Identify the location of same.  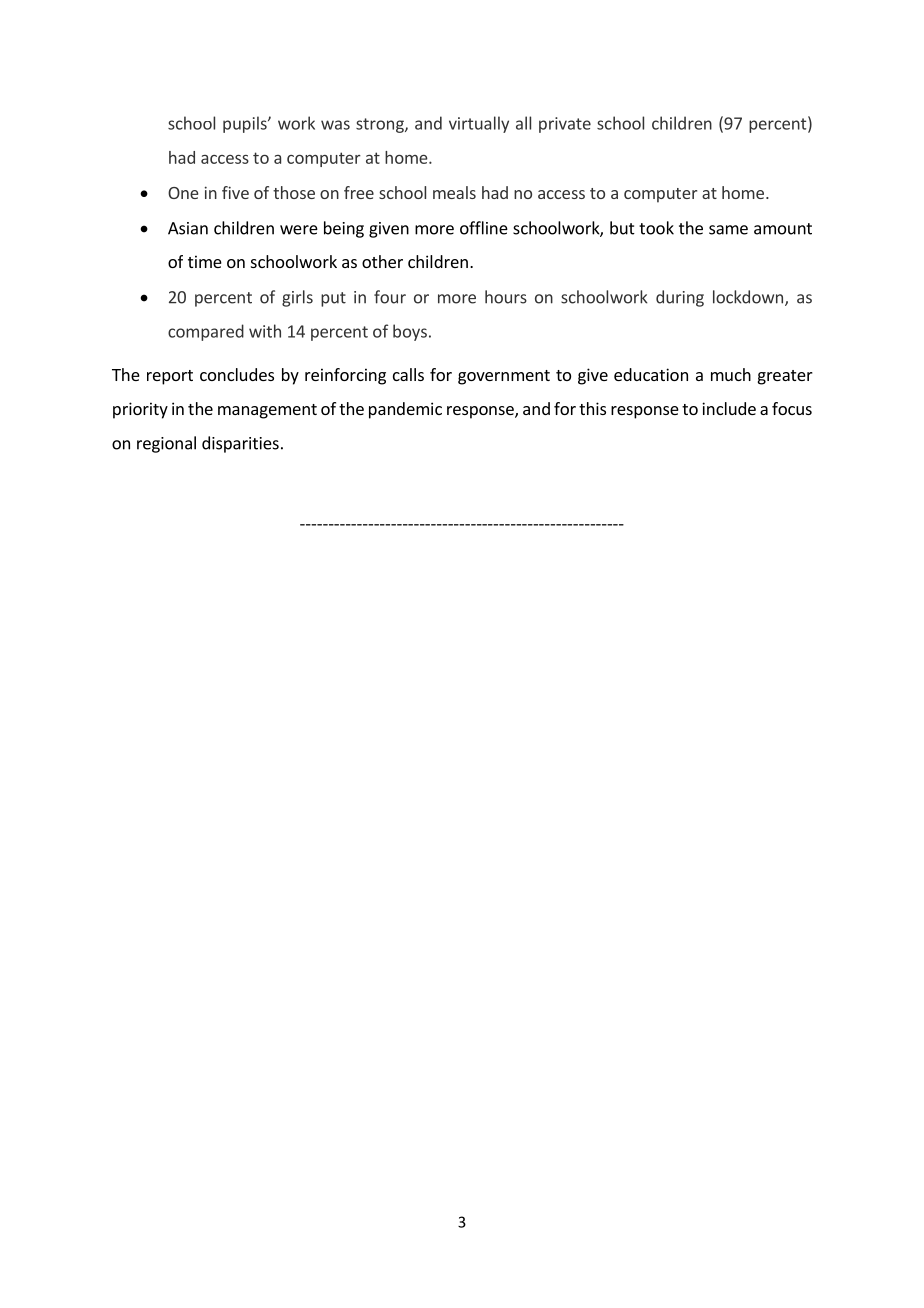
(728, 230).
